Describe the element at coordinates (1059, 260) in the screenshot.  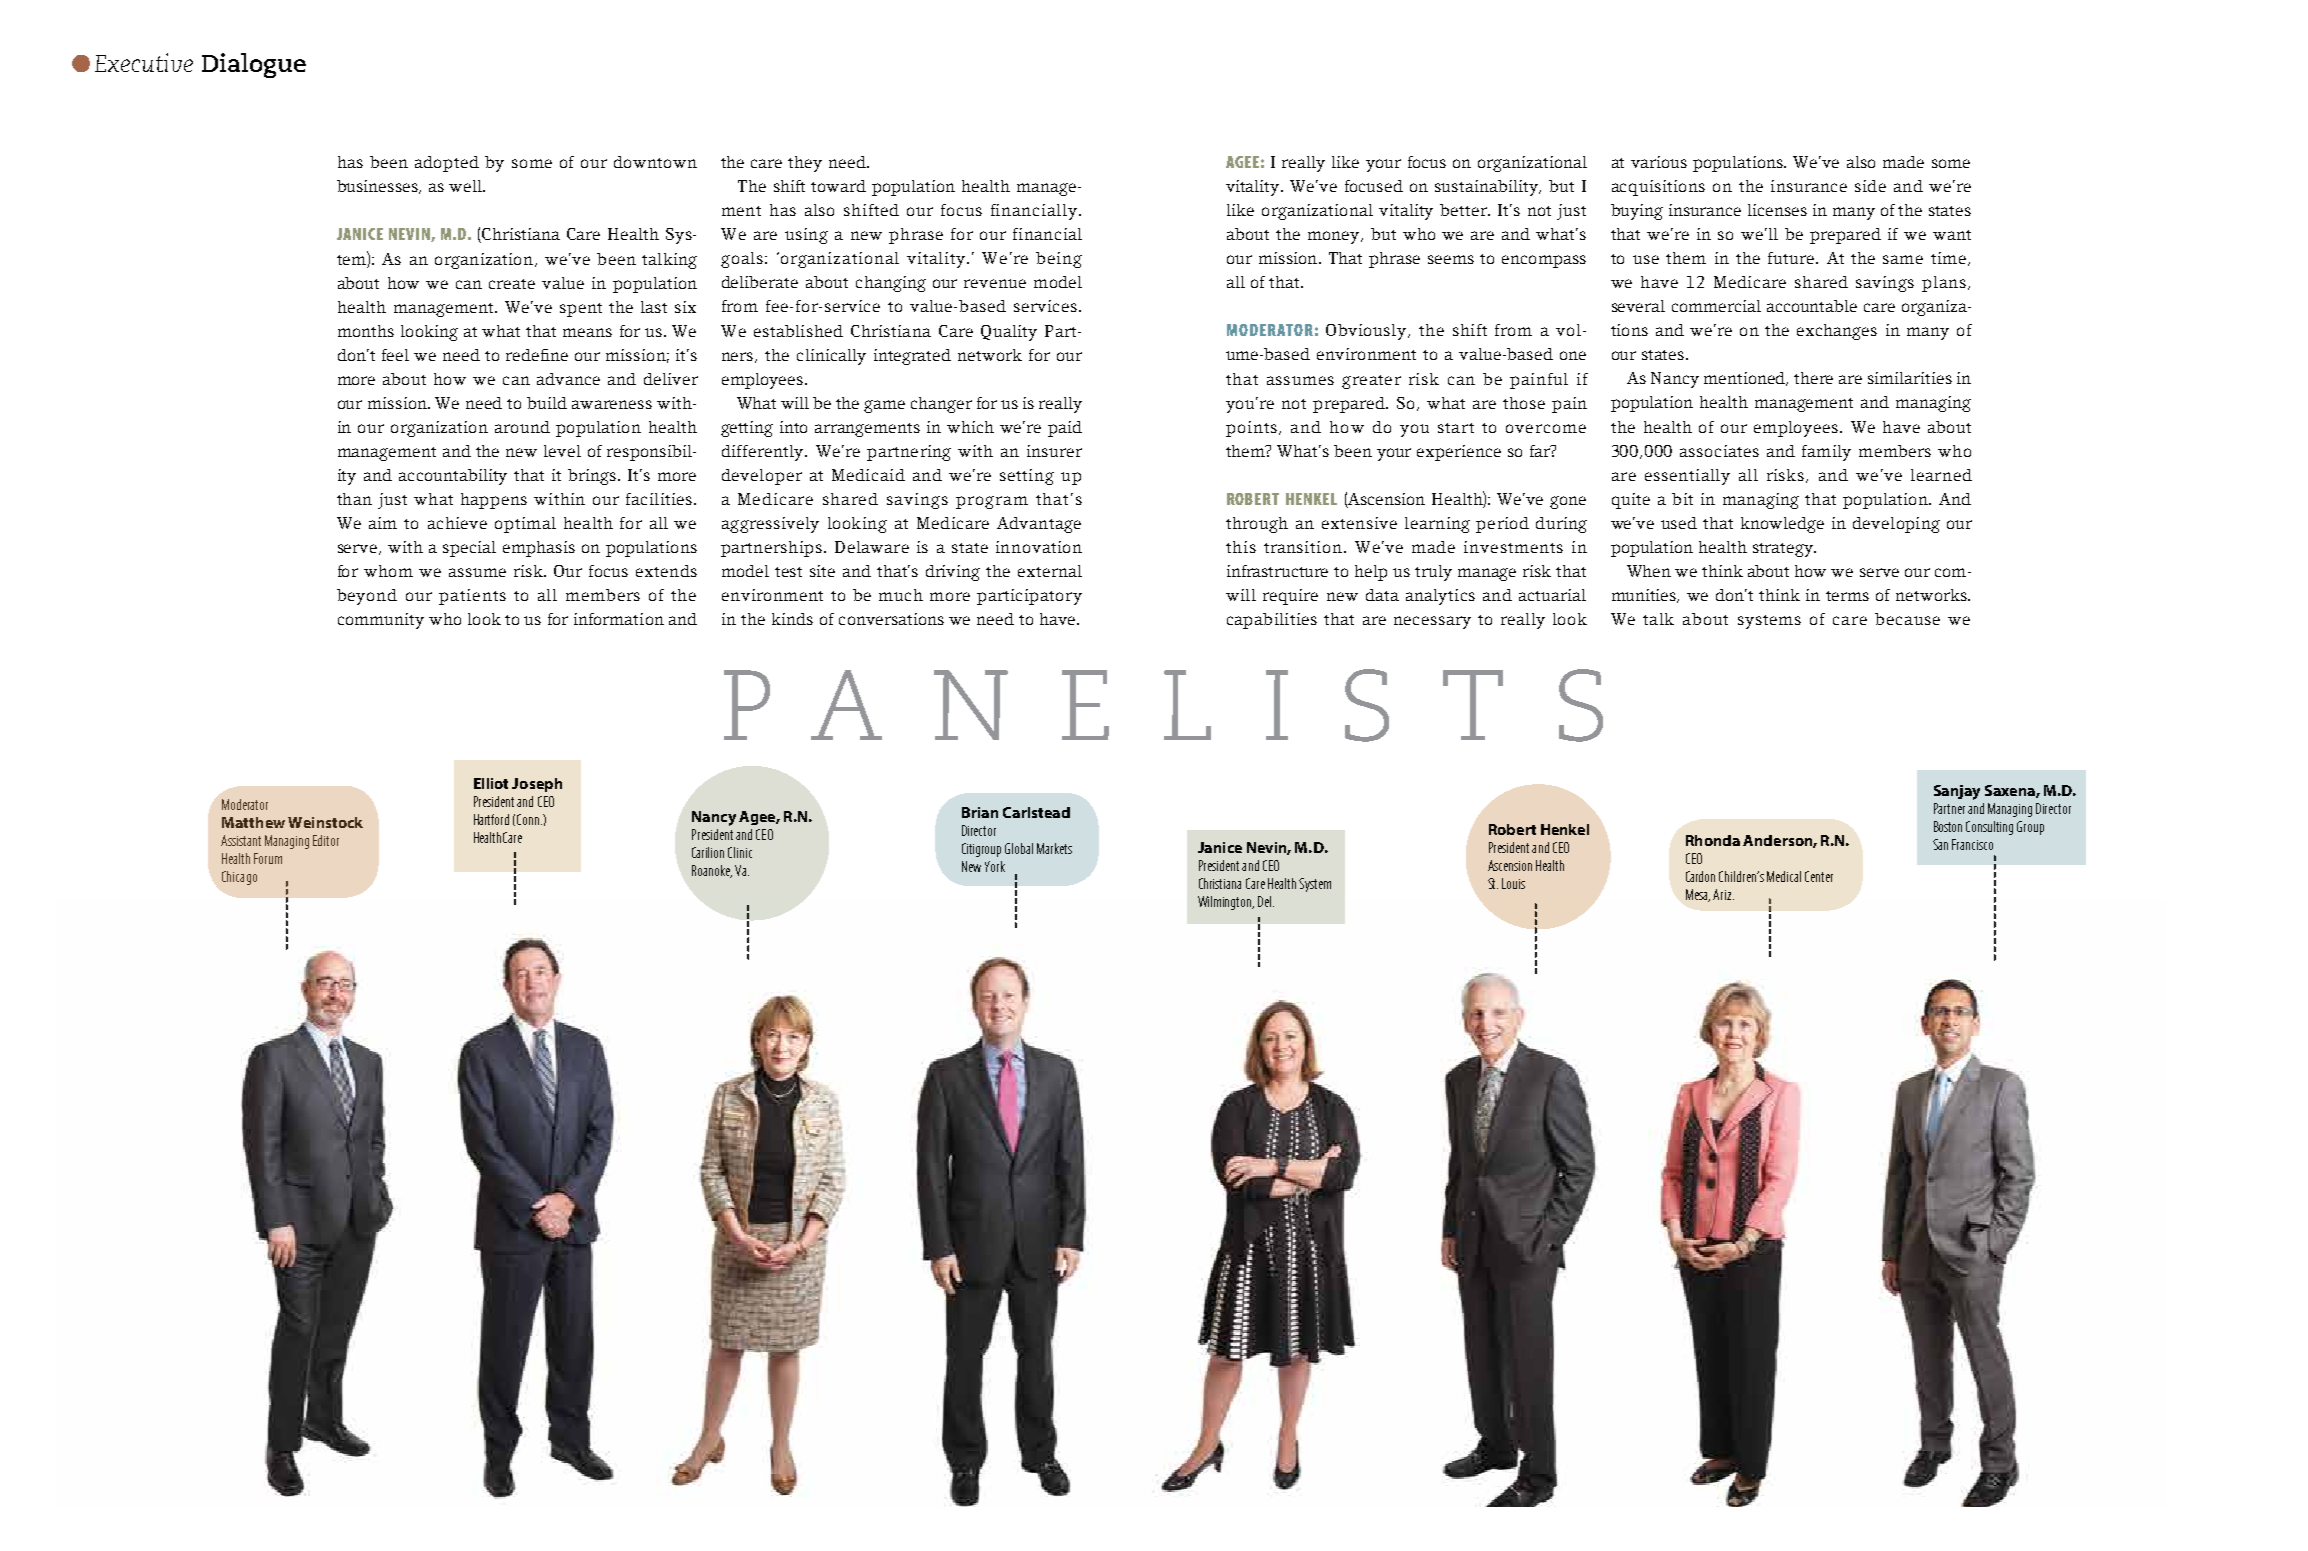
I see `being` at that location.
